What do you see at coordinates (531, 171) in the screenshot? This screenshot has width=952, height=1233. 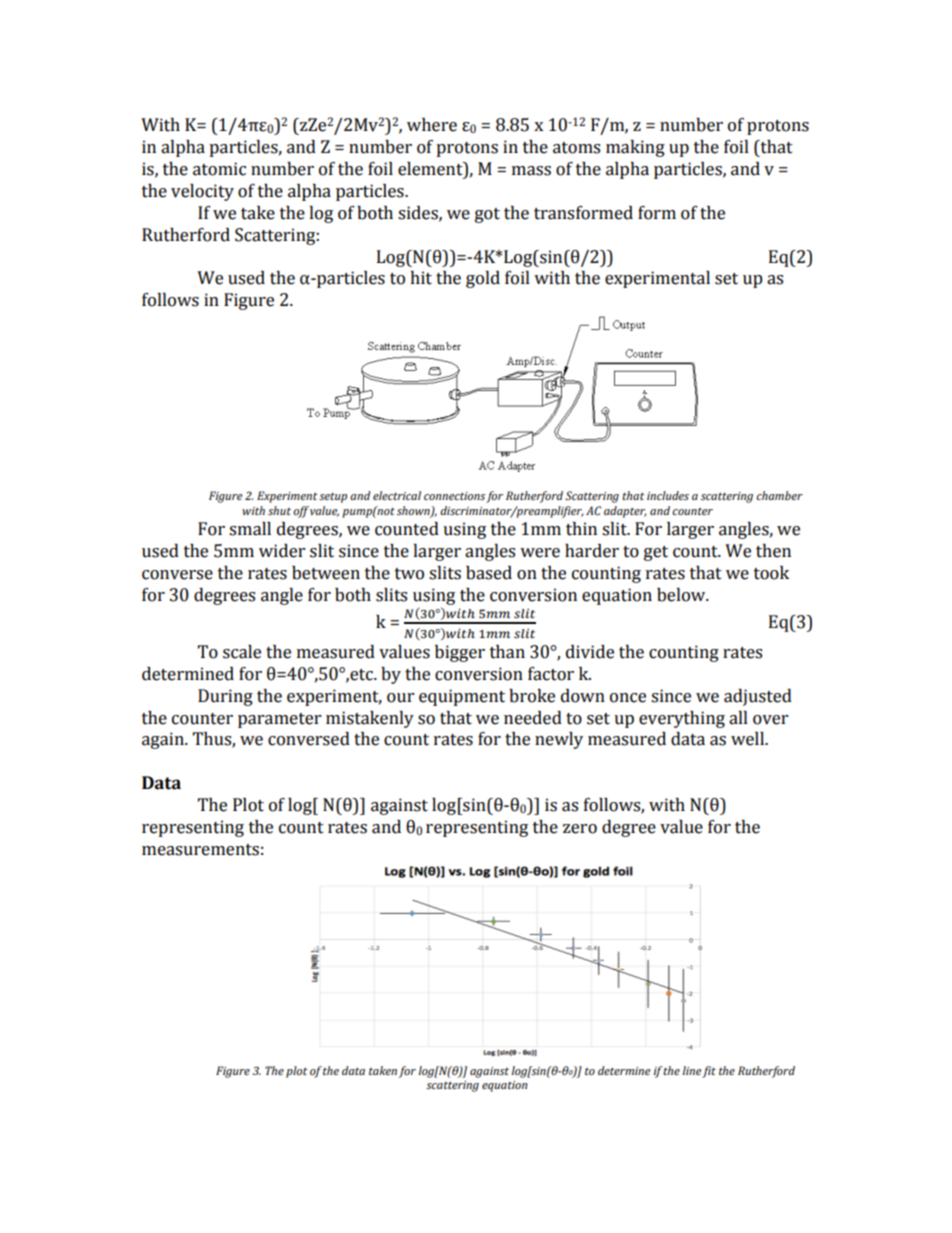 I see `mass` at bounding box center [531, 171].
